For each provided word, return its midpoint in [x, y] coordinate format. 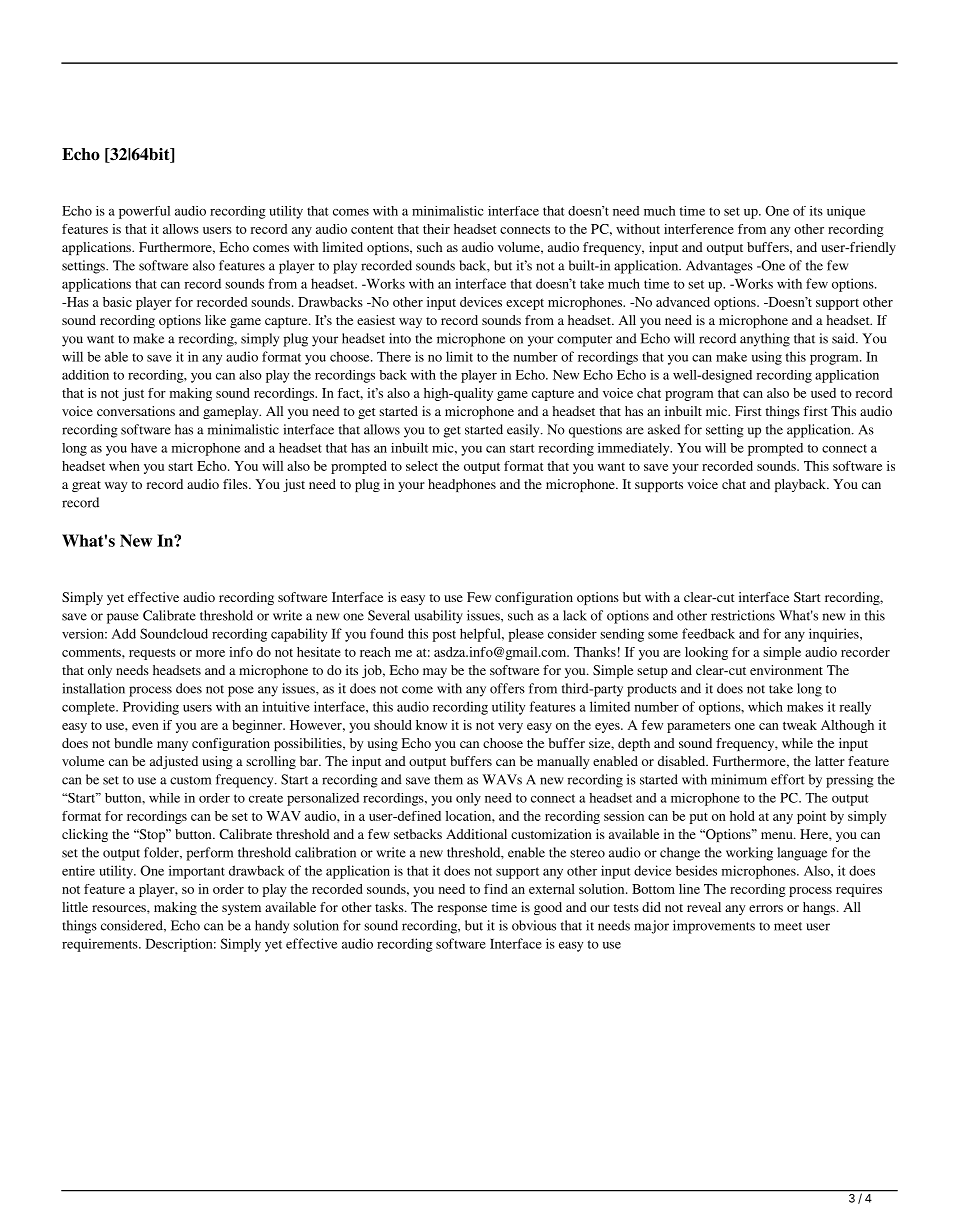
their [436, 229]
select [422, 466]
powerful [144, 212]
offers [507, 688]
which [765, 706]
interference [699, 229]
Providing [151, 708]
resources [120, 908]
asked [664, 429]
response [462, 910]
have [144, 448]
